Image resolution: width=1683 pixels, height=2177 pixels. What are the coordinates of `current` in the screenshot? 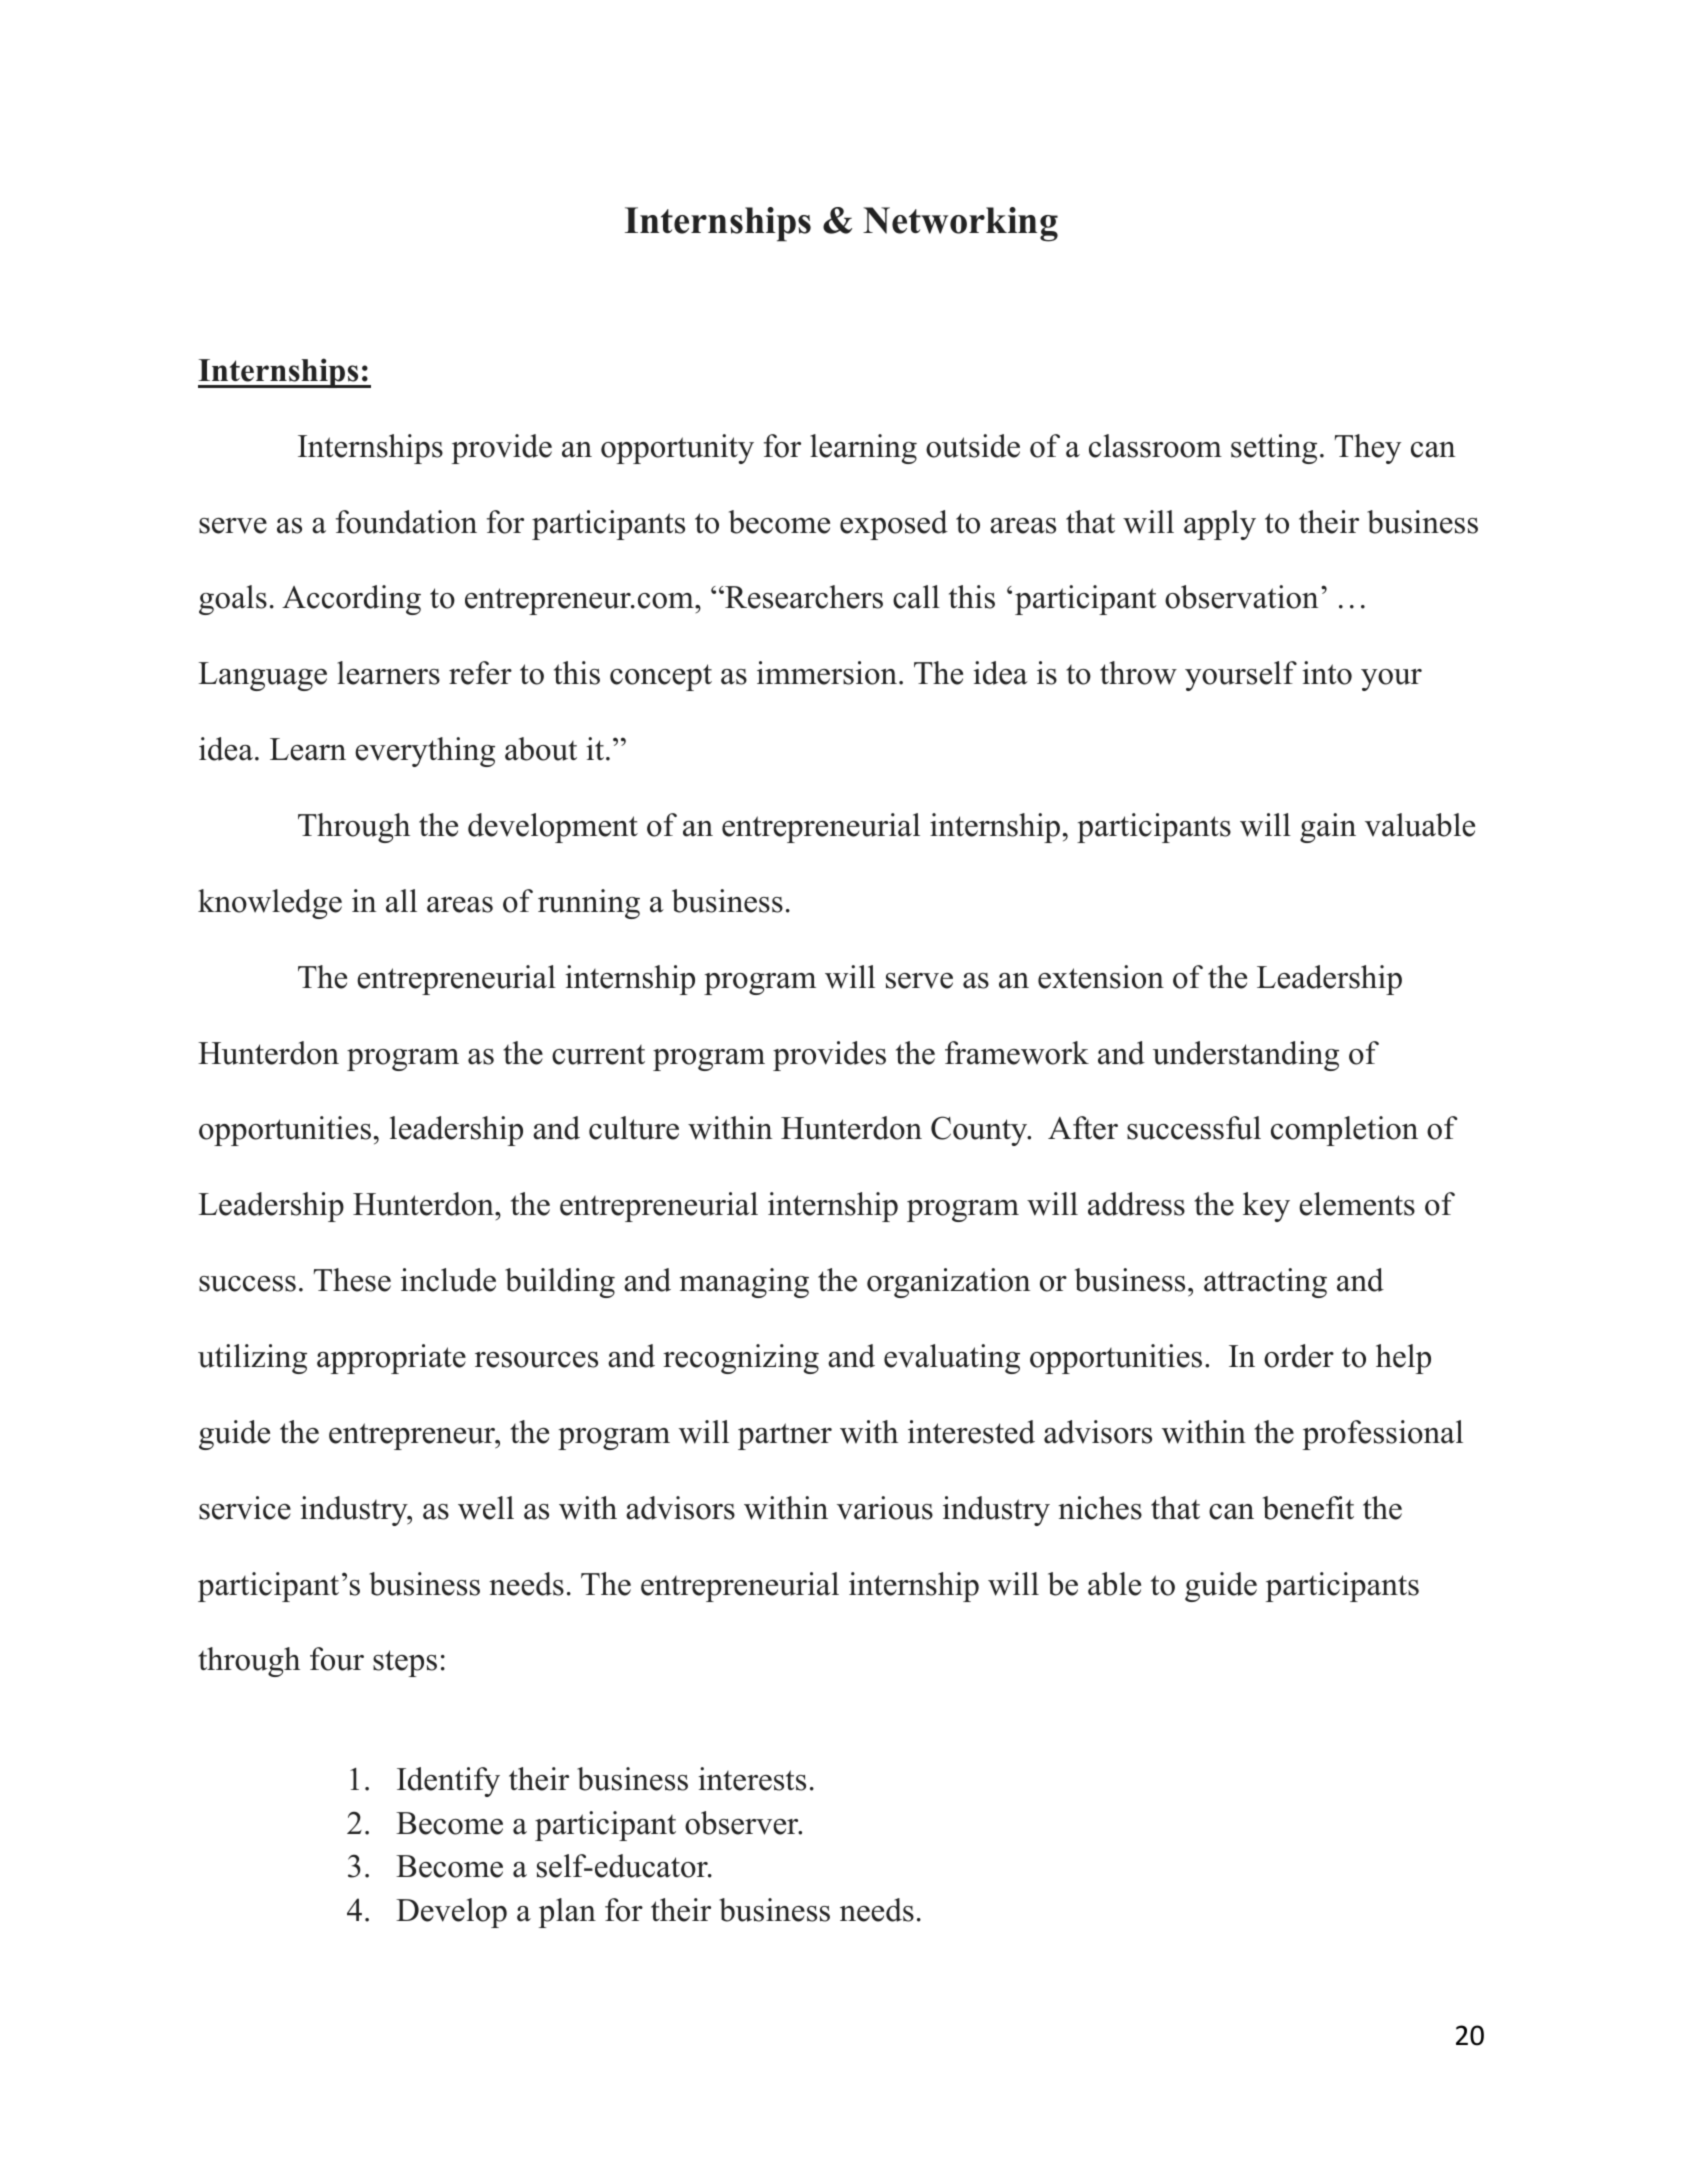 It's located at (598, 1055).
